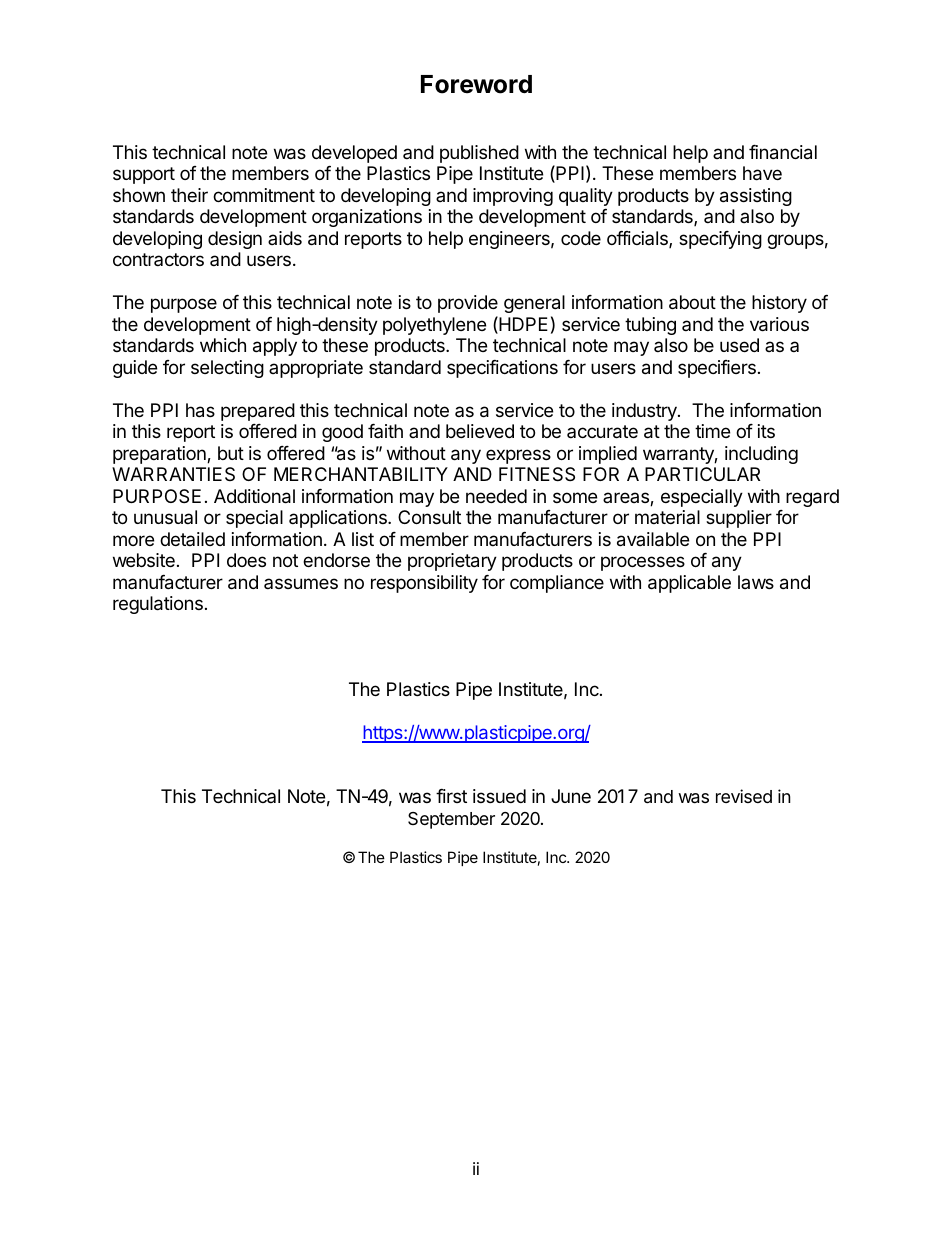  Describe the element at coordinates (451, 796) in the screenshot. I see `first` at that location.
